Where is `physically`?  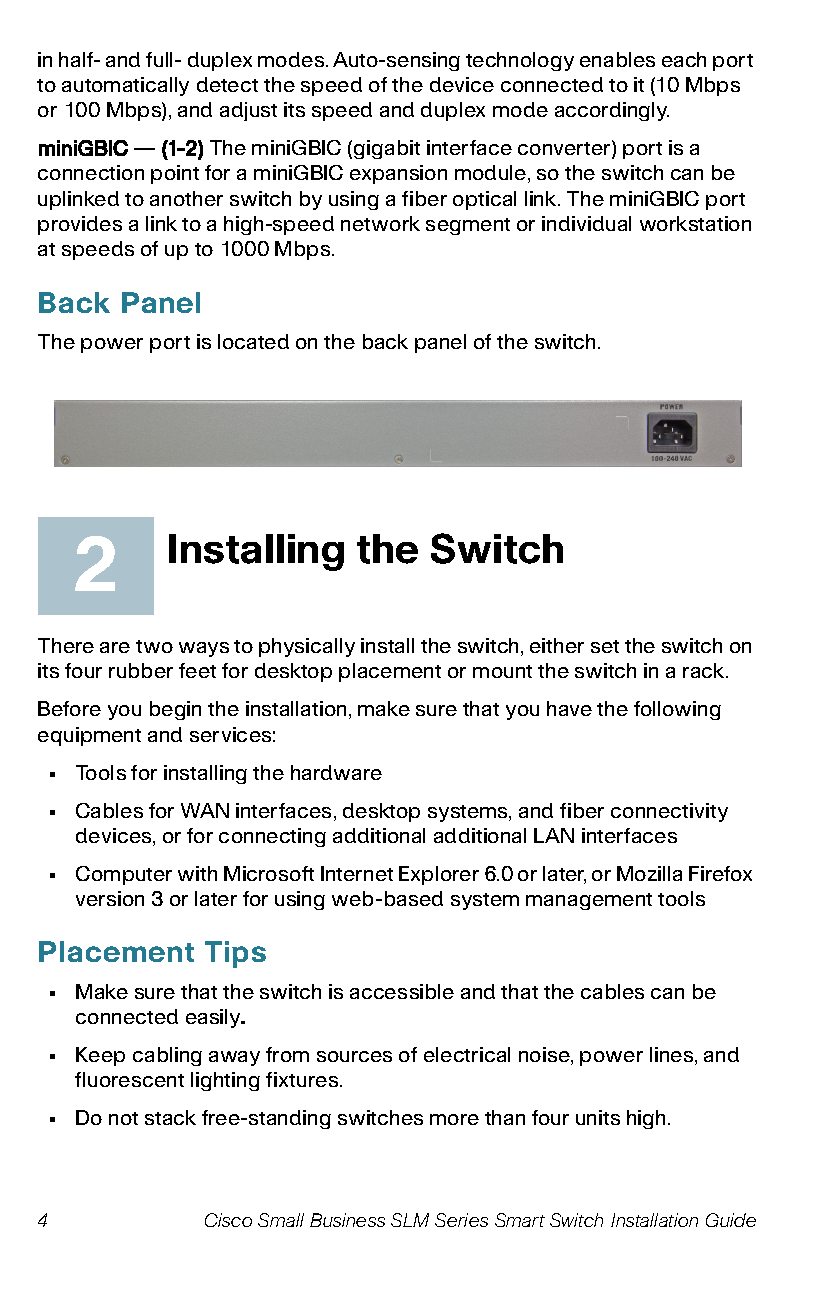 physically is located at coordinates (307, 647).
